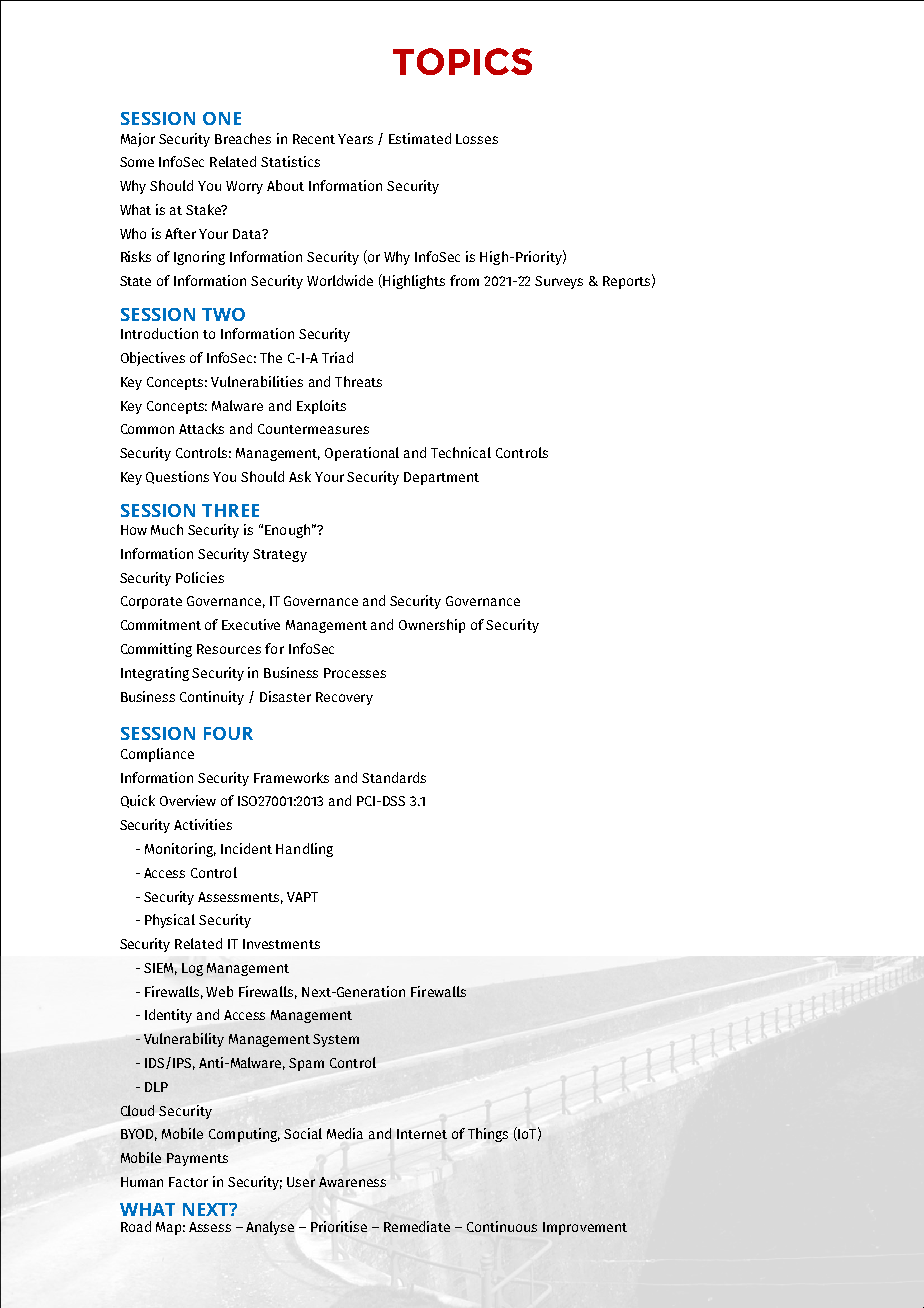 Image resolution: width=924 pixels, height=1308 pixels. Describe the element at coordinates (352, 1182) in the page. I see `Awareness` at that location.
